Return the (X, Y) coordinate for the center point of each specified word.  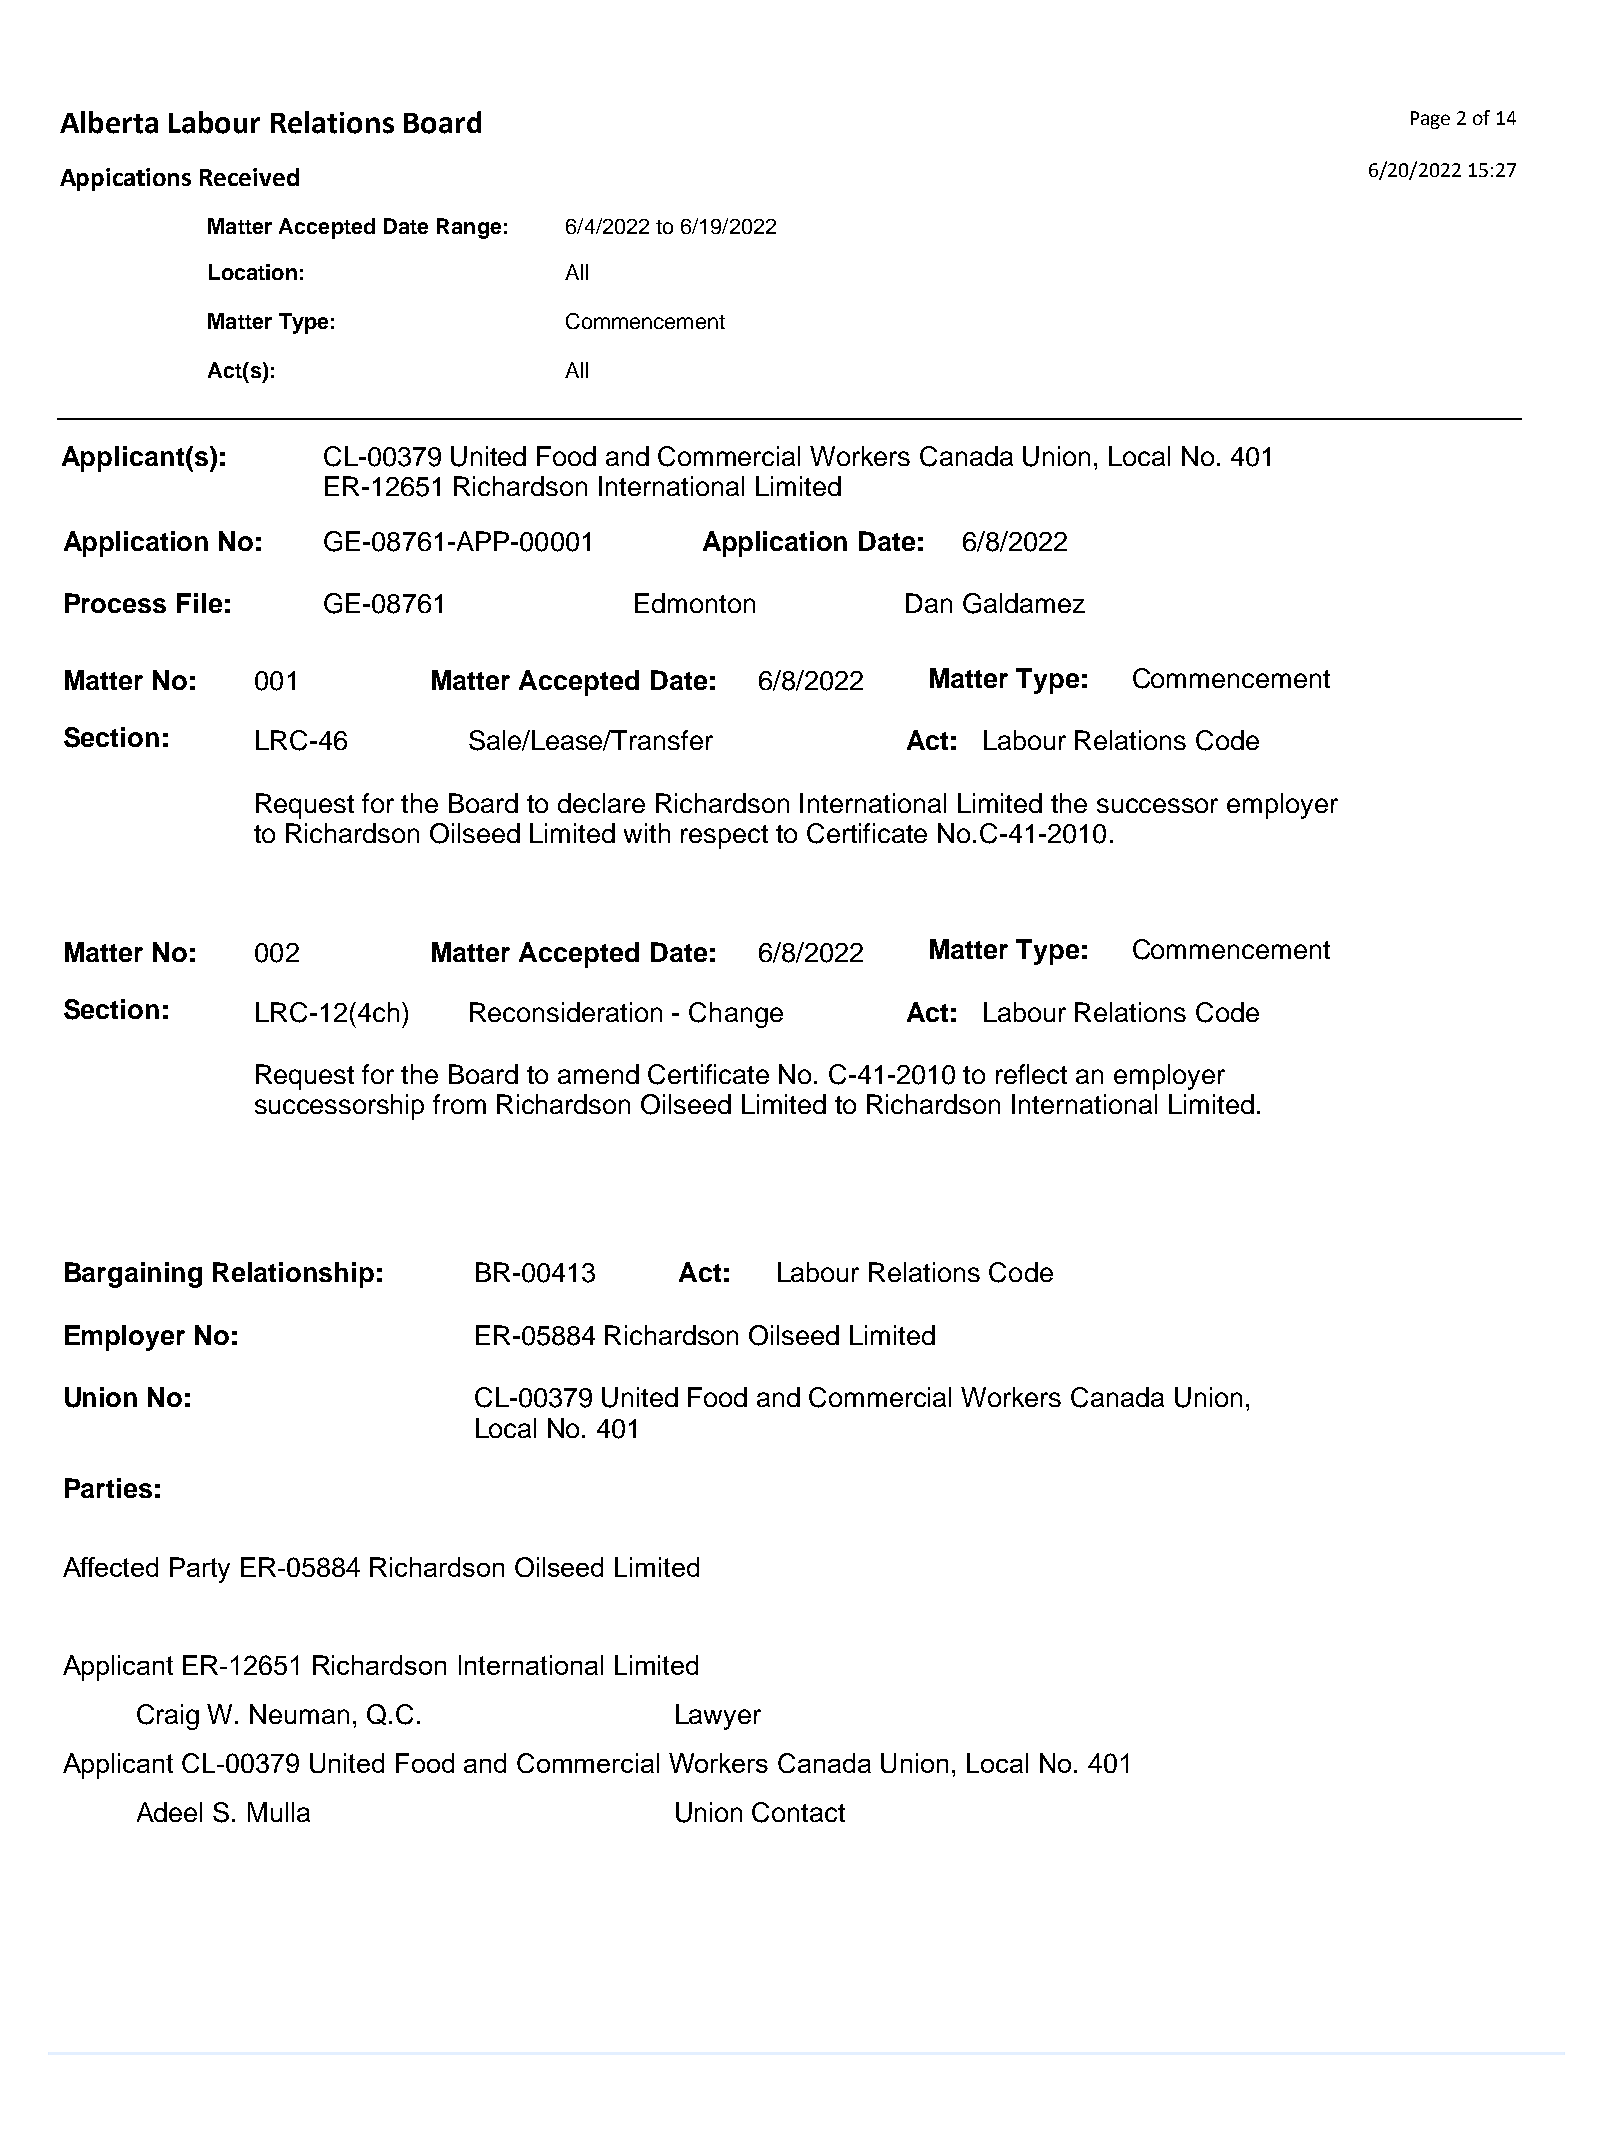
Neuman (299, 1714)
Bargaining (133, 1275)
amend (598, 1074)
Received (249, 177)
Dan (929, 603)
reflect (1031, 1074)
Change (736, 1015)
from (459, 1104)
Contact (798, 1812)
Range (469, 228)
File (199, 603)
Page (1430, 120)
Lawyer (718, 1717)
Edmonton (695, 603)
